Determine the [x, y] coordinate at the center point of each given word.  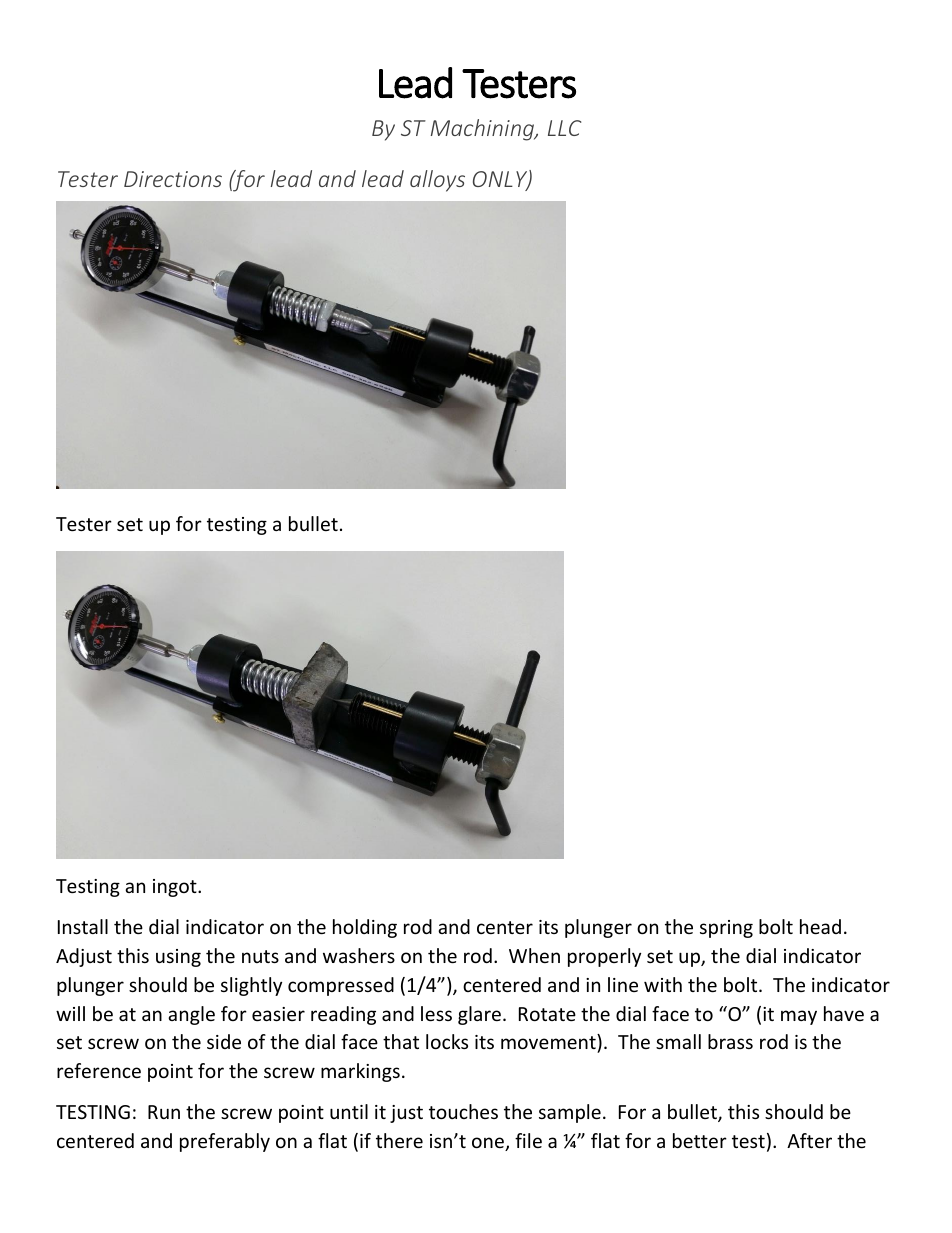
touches [463, 1111]
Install [83, 926]
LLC [564, 128]
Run [164, 1112]
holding [365, 928]
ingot [176, 888]
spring [726, 929]
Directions [173, 179]
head [820, 926]
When [534, 955]
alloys [437, 181]
